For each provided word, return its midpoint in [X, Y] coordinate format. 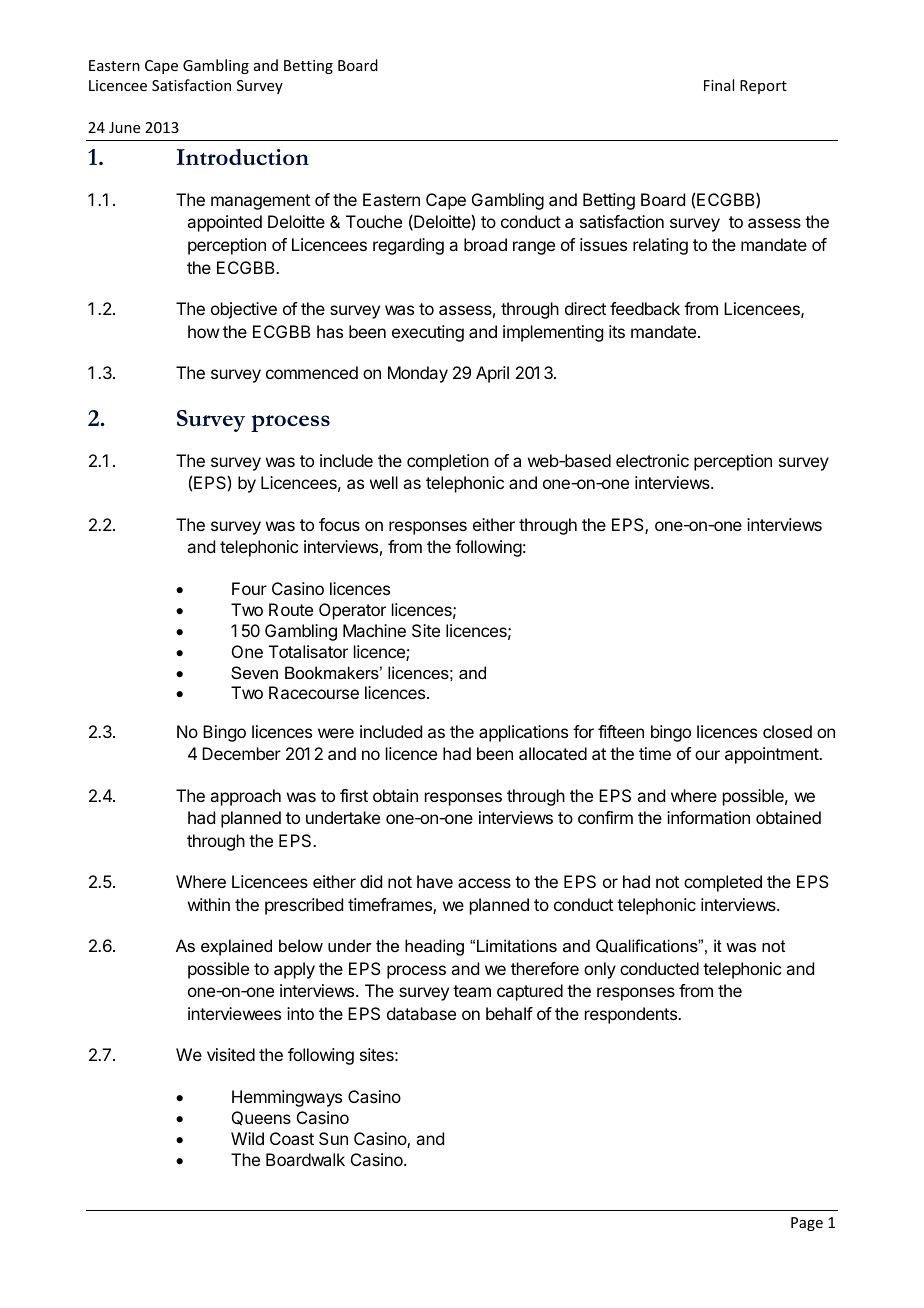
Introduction [242, 157]
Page [807, 1224]
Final [719, 85]
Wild [247, 1138]
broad [485, 244]
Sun [333, 1138]
